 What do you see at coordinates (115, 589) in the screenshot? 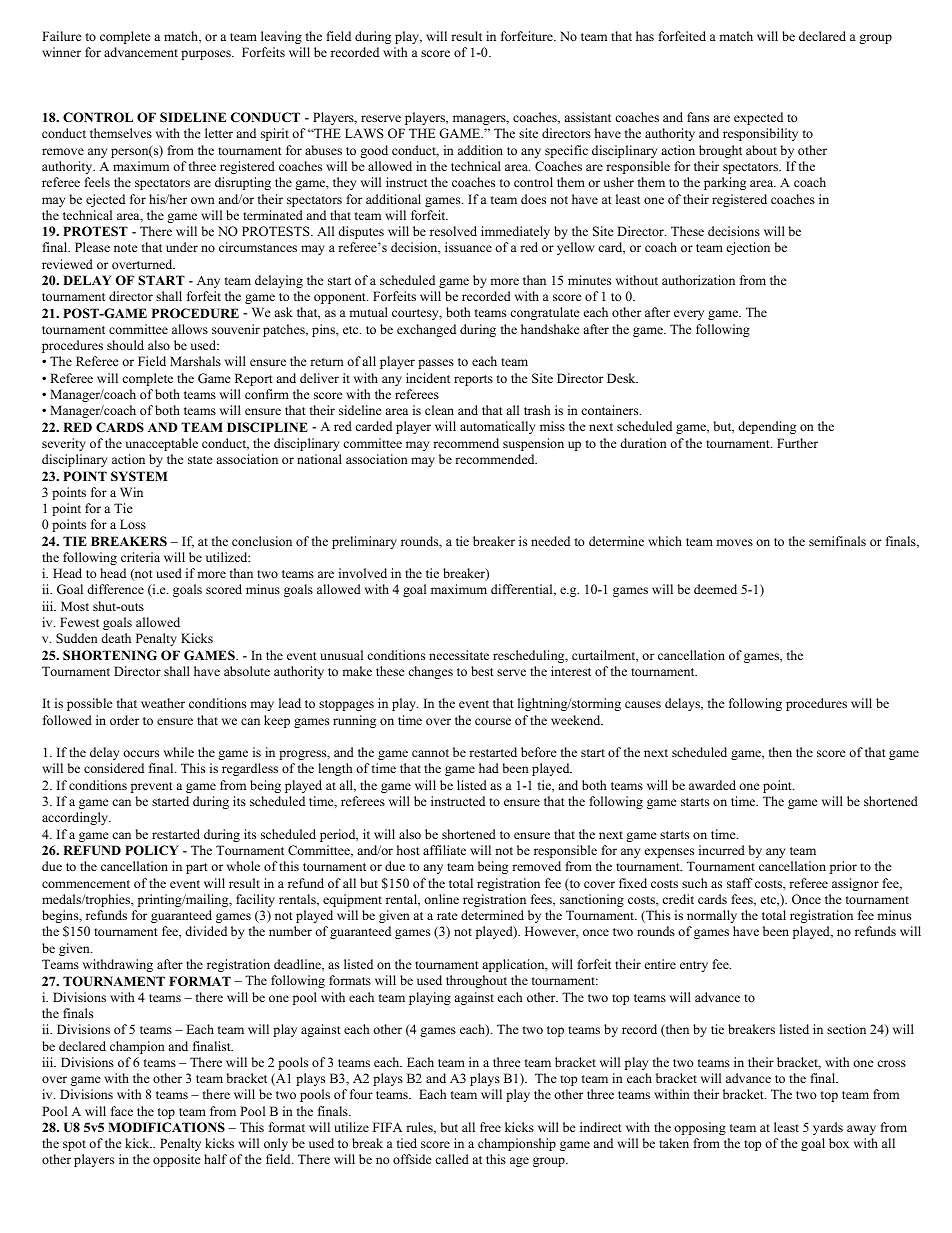
I see `difference` at bounding box center [115, 589].
